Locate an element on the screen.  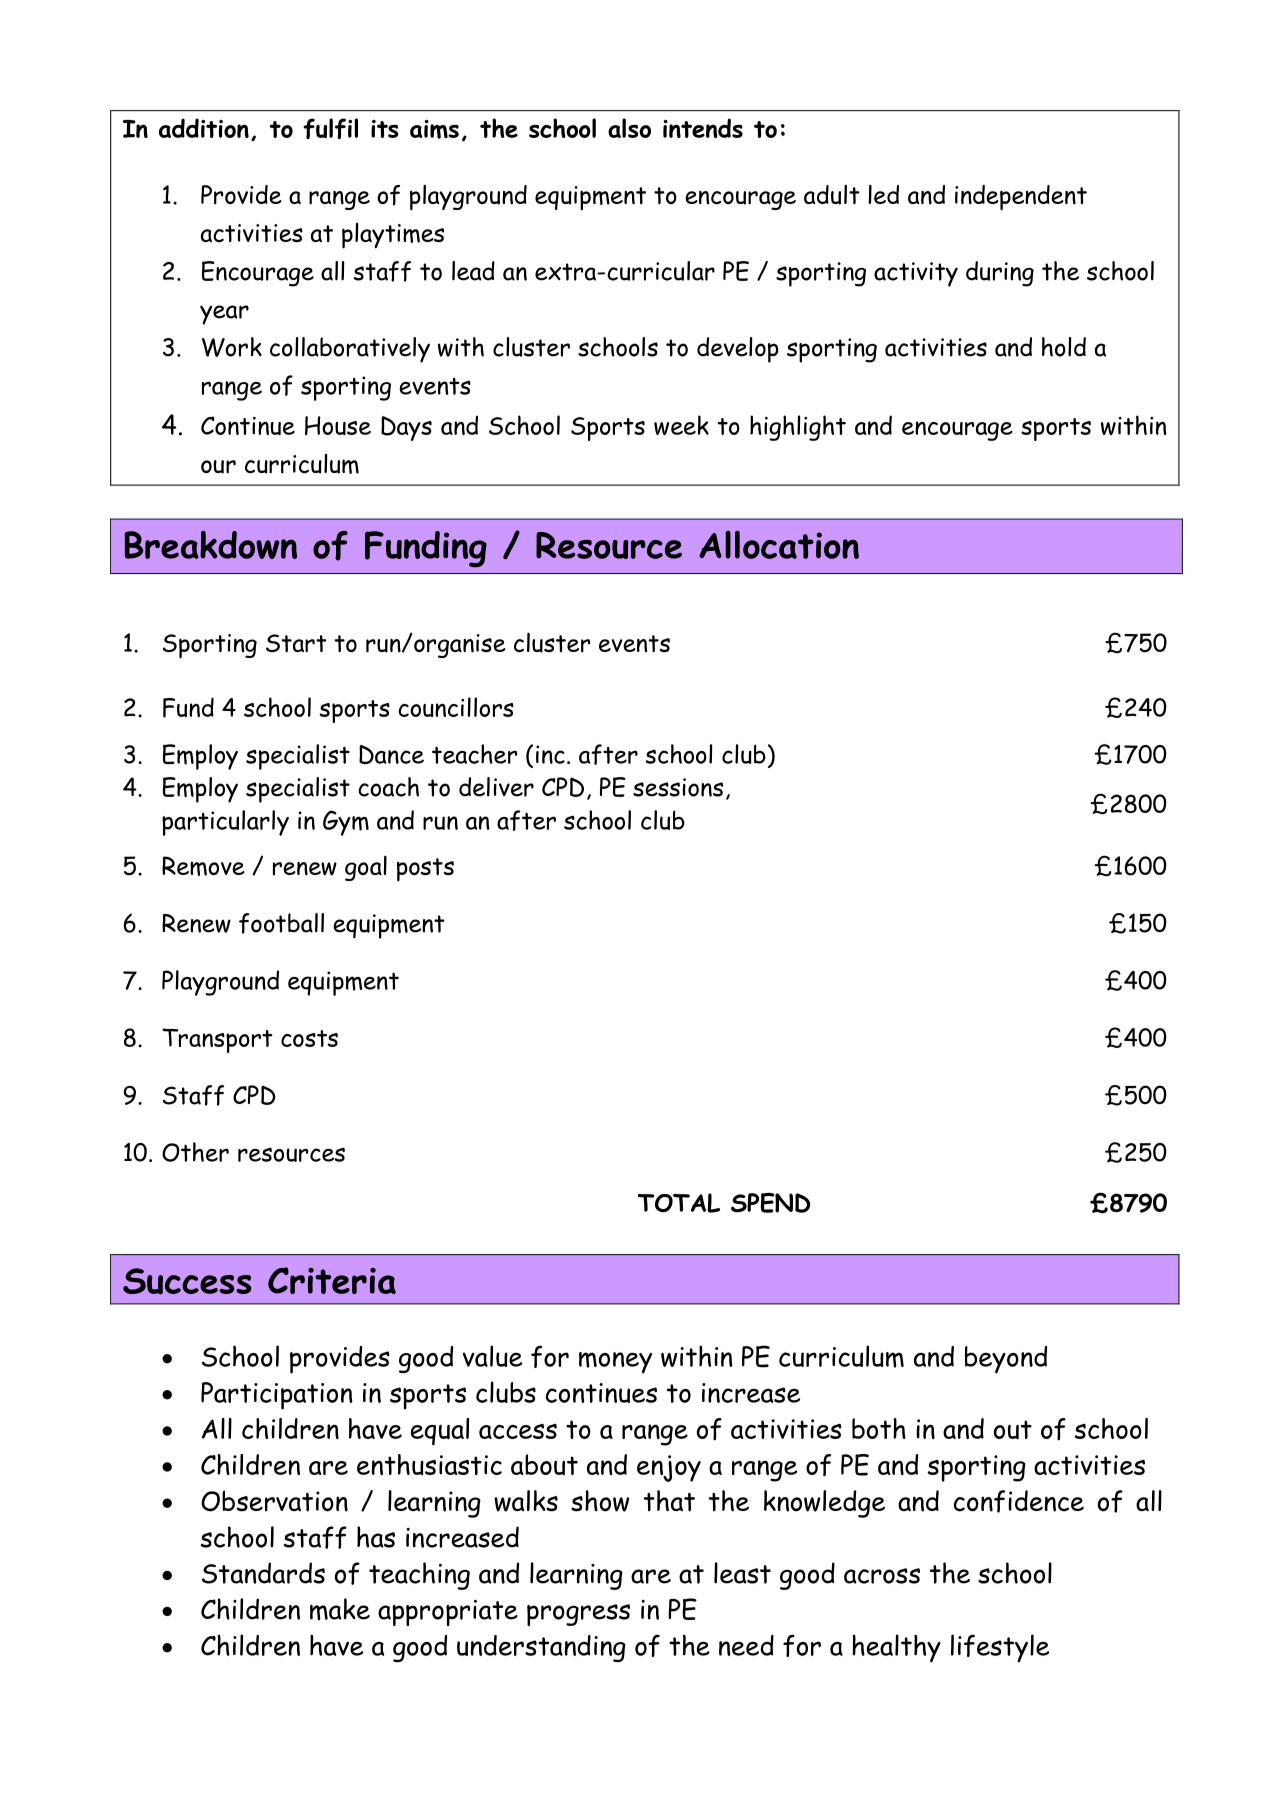
Start is located at coordinates (296, 643).
